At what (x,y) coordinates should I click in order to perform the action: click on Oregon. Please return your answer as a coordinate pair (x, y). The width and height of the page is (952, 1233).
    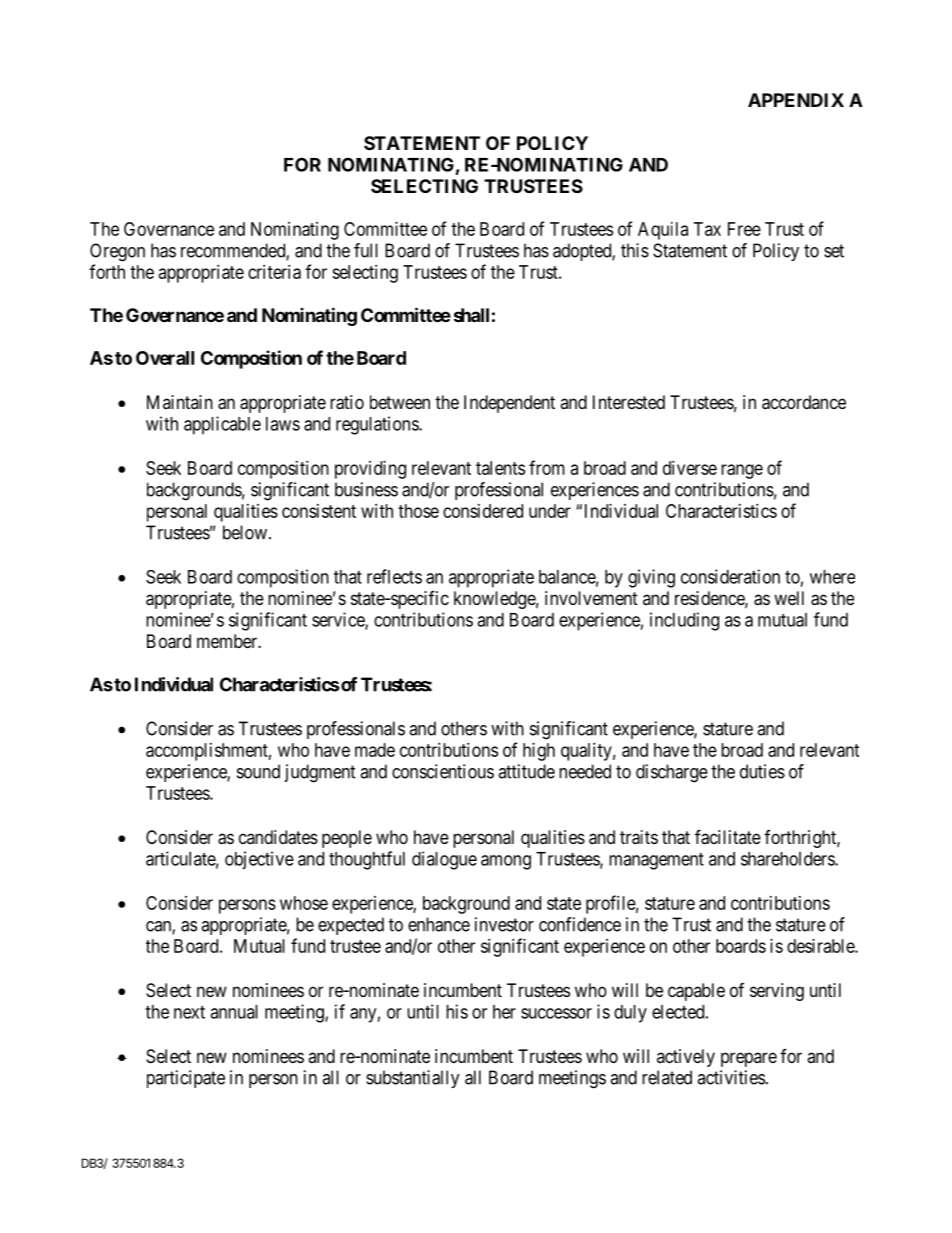
    Looking at the image, I should click on (117, 252).
